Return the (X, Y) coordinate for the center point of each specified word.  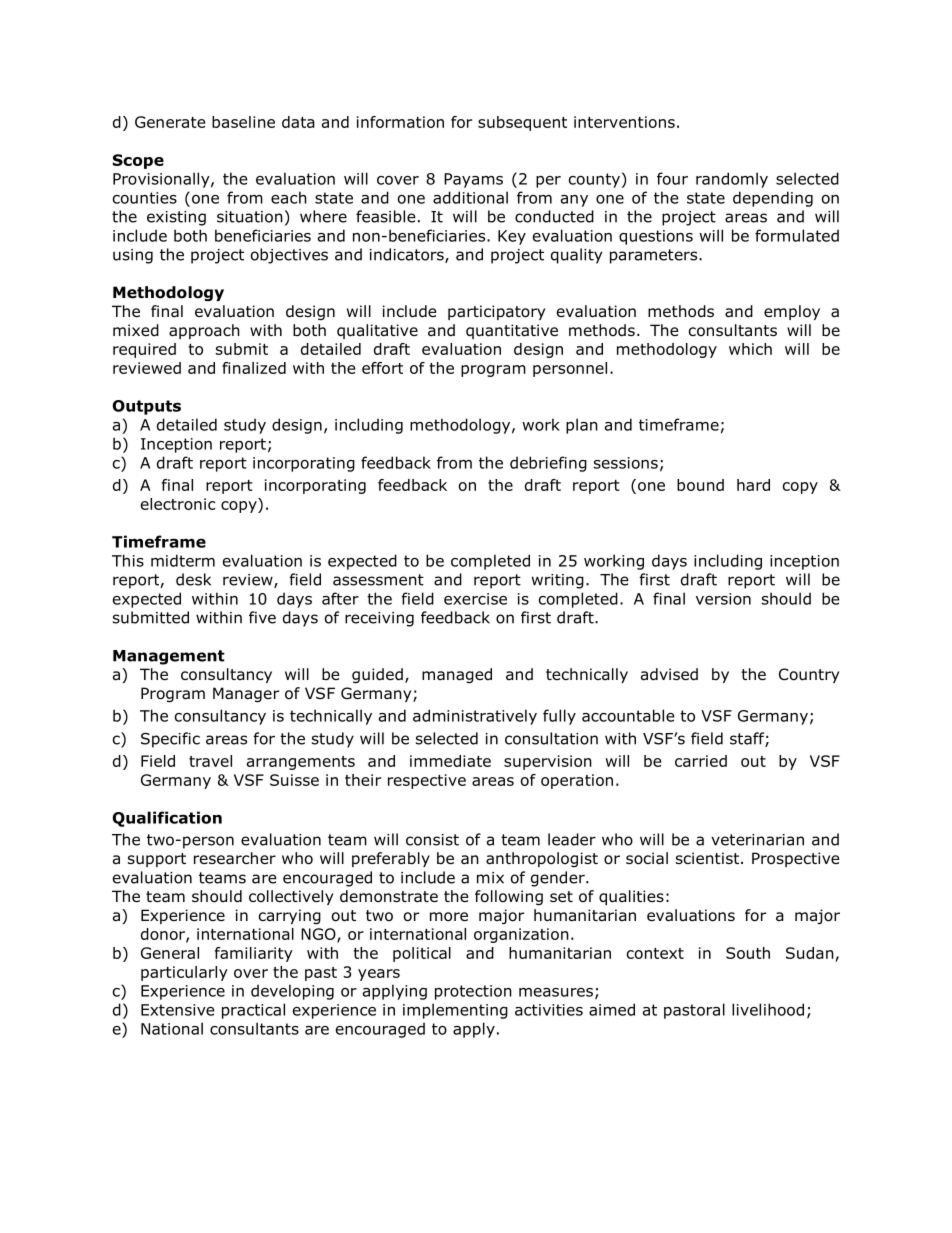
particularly (184, 973)
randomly (732, 180)
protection (473, 992)
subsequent (522, 123)
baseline (243, 122)
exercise (475, 599)
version (723, 599)
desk (193, 579)
